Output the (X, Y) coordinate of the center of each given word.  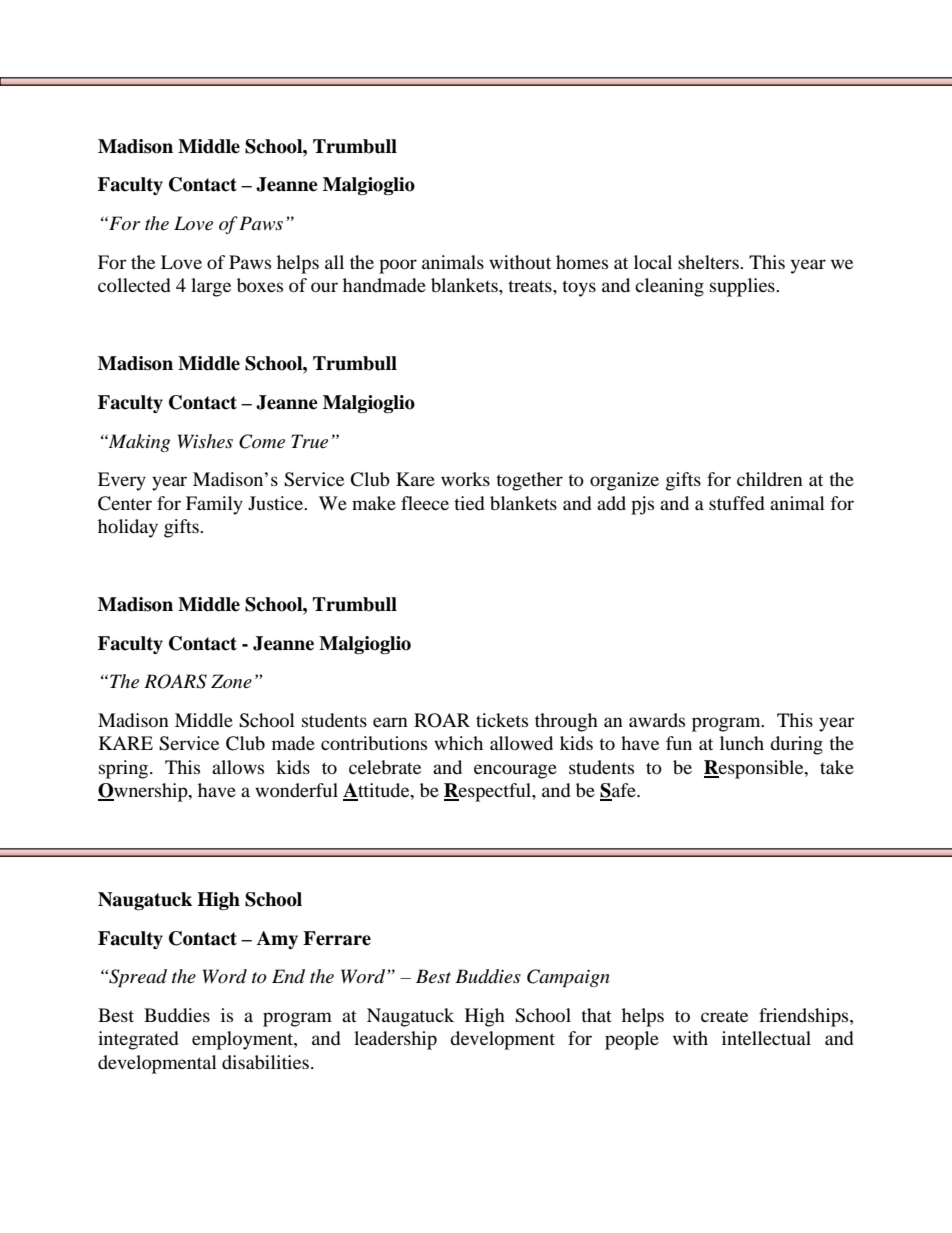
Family (214, 505)
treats (531, 286)
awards (657, 720)
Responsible (755, 769)
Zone (231, 681)
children (770, 479)
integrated (138, 1040)
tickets (502, 720)
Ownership (144, 792)
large (211, 287)
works (465, 479)
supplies (743, 287)
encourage (515, 771)
